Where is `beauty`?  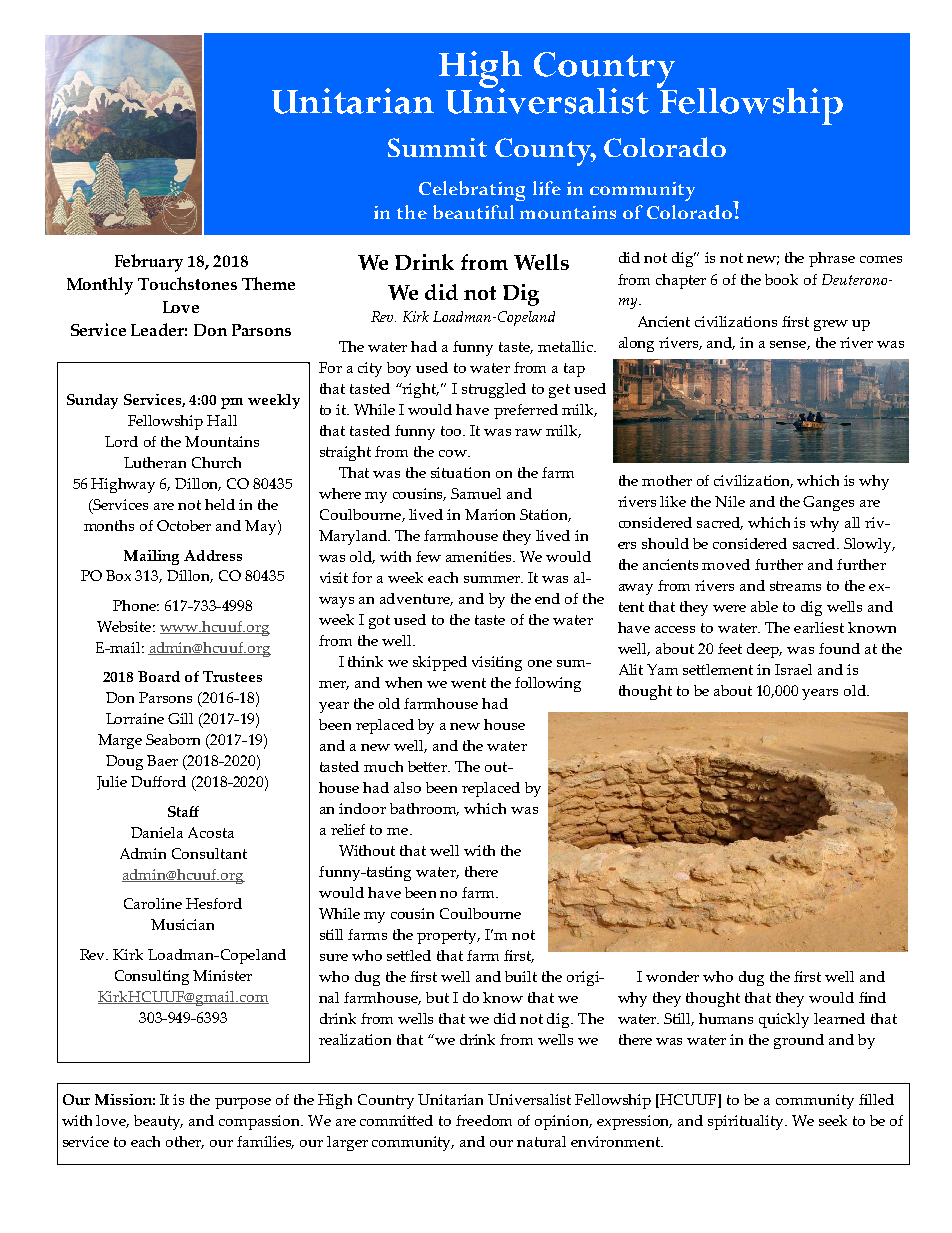 beauty is located at coordinates (158, 1122).
